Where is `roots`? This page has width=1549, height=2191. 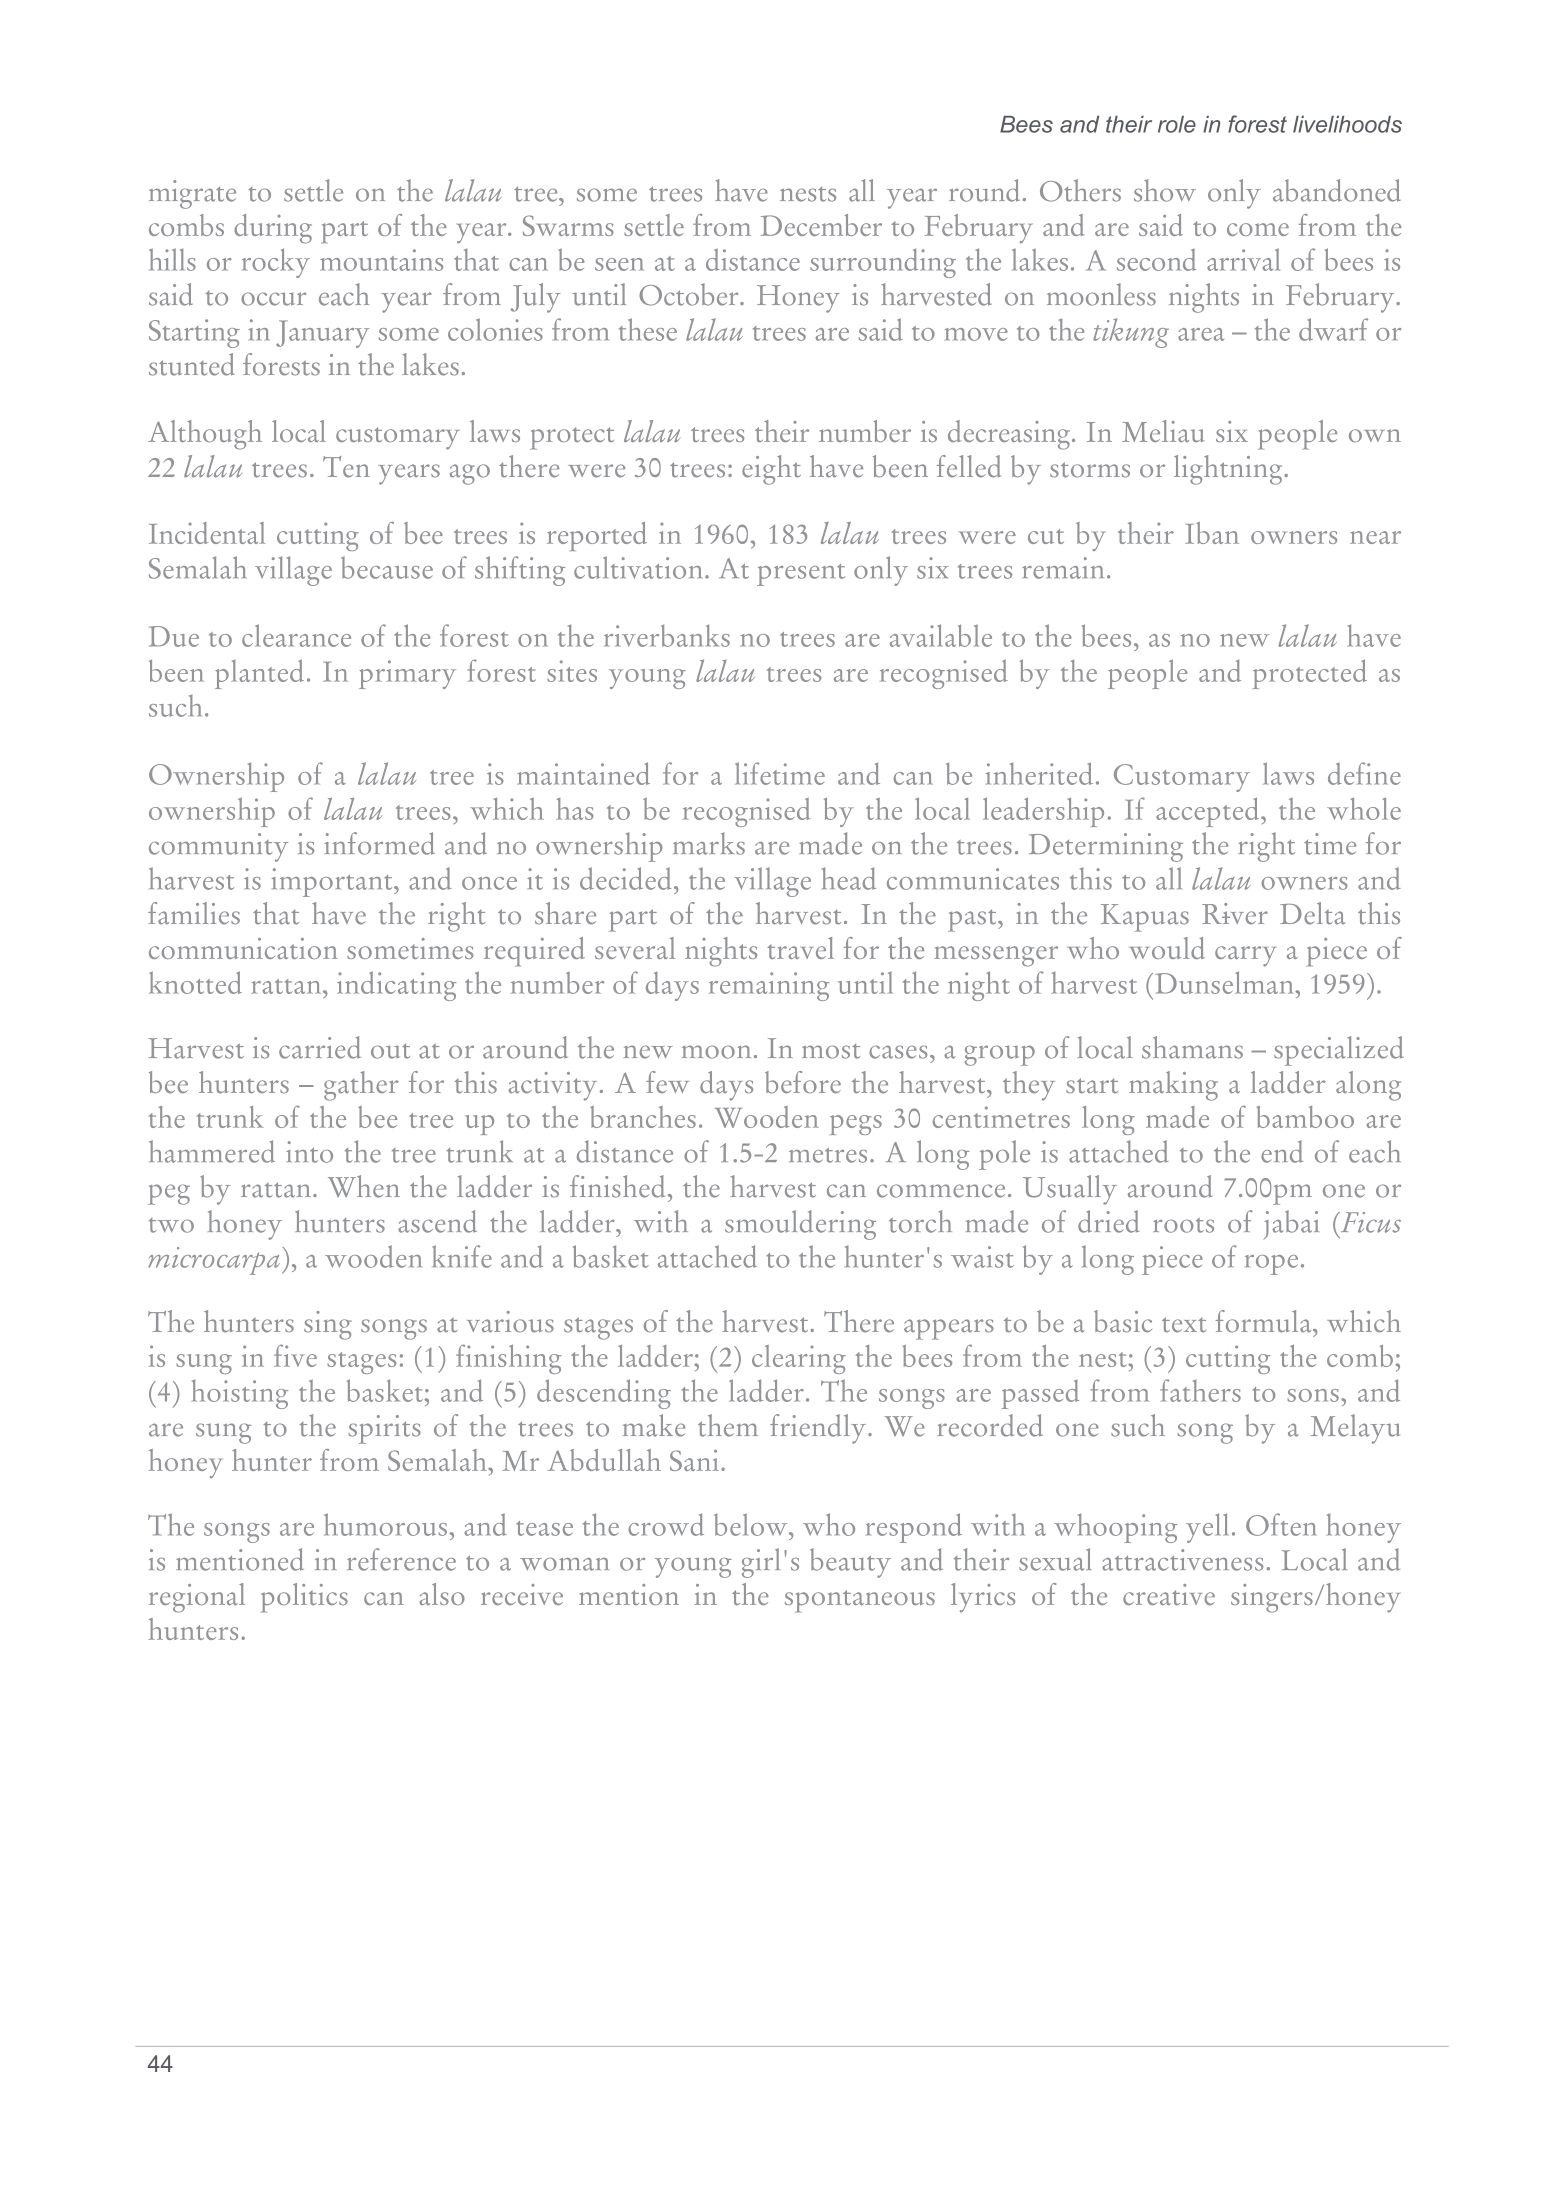 roots is located at coordinates (1183, 1225).
